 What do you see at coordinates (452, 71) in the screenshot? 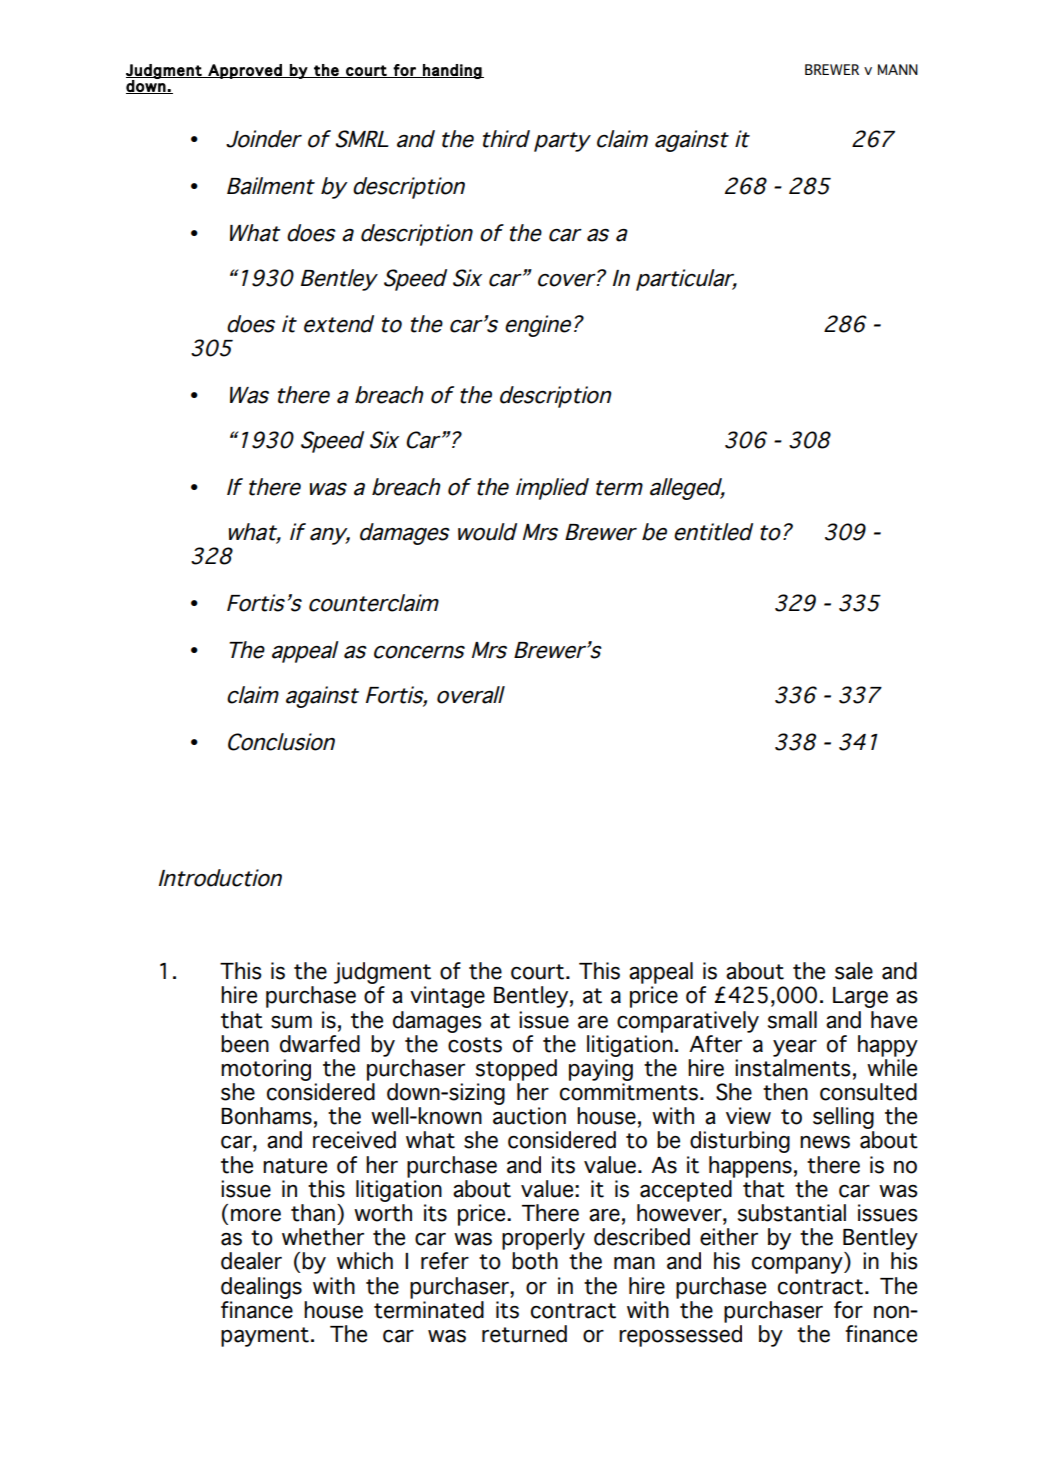
I see `handing` at bounding box center [452, 71].
